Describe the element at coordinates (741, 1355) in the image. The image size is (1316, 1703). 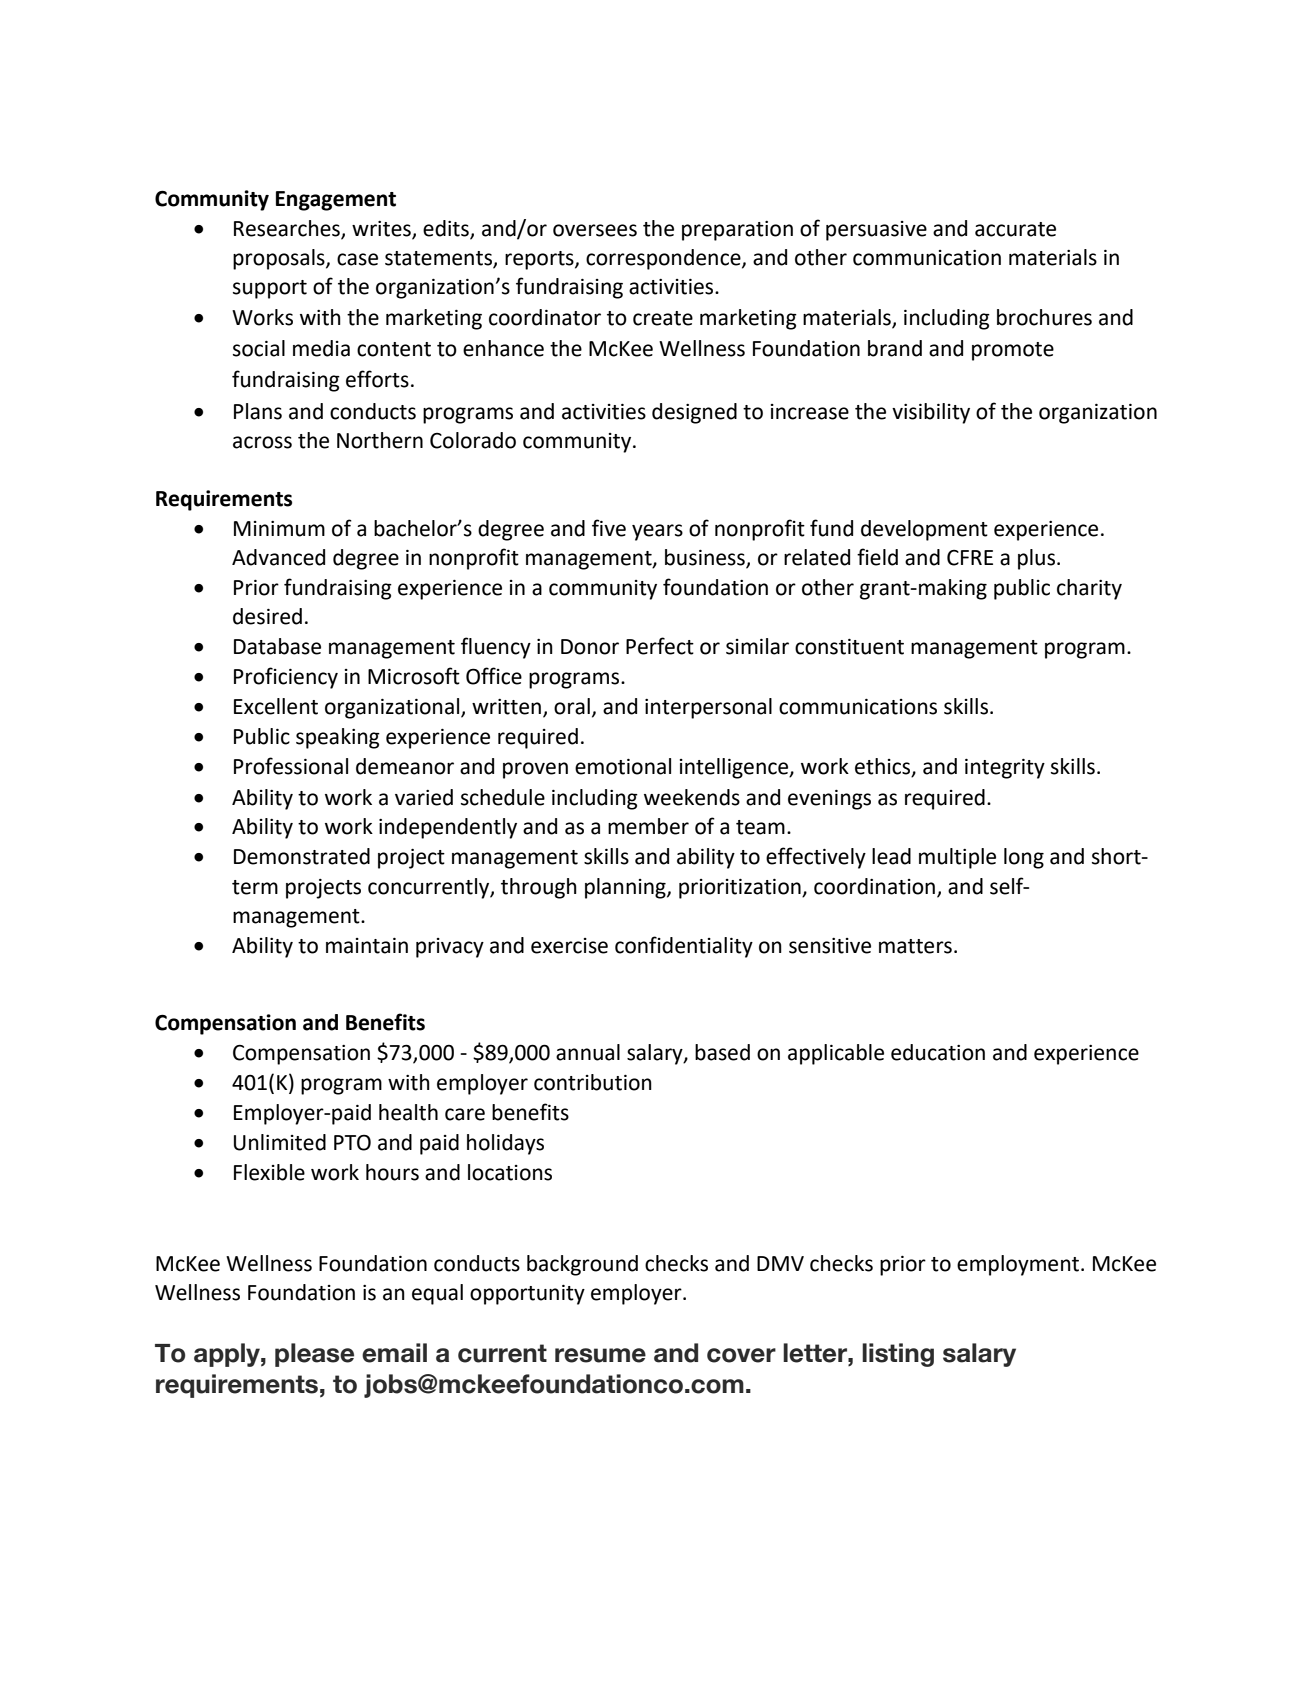
I see `cover` at that location.
